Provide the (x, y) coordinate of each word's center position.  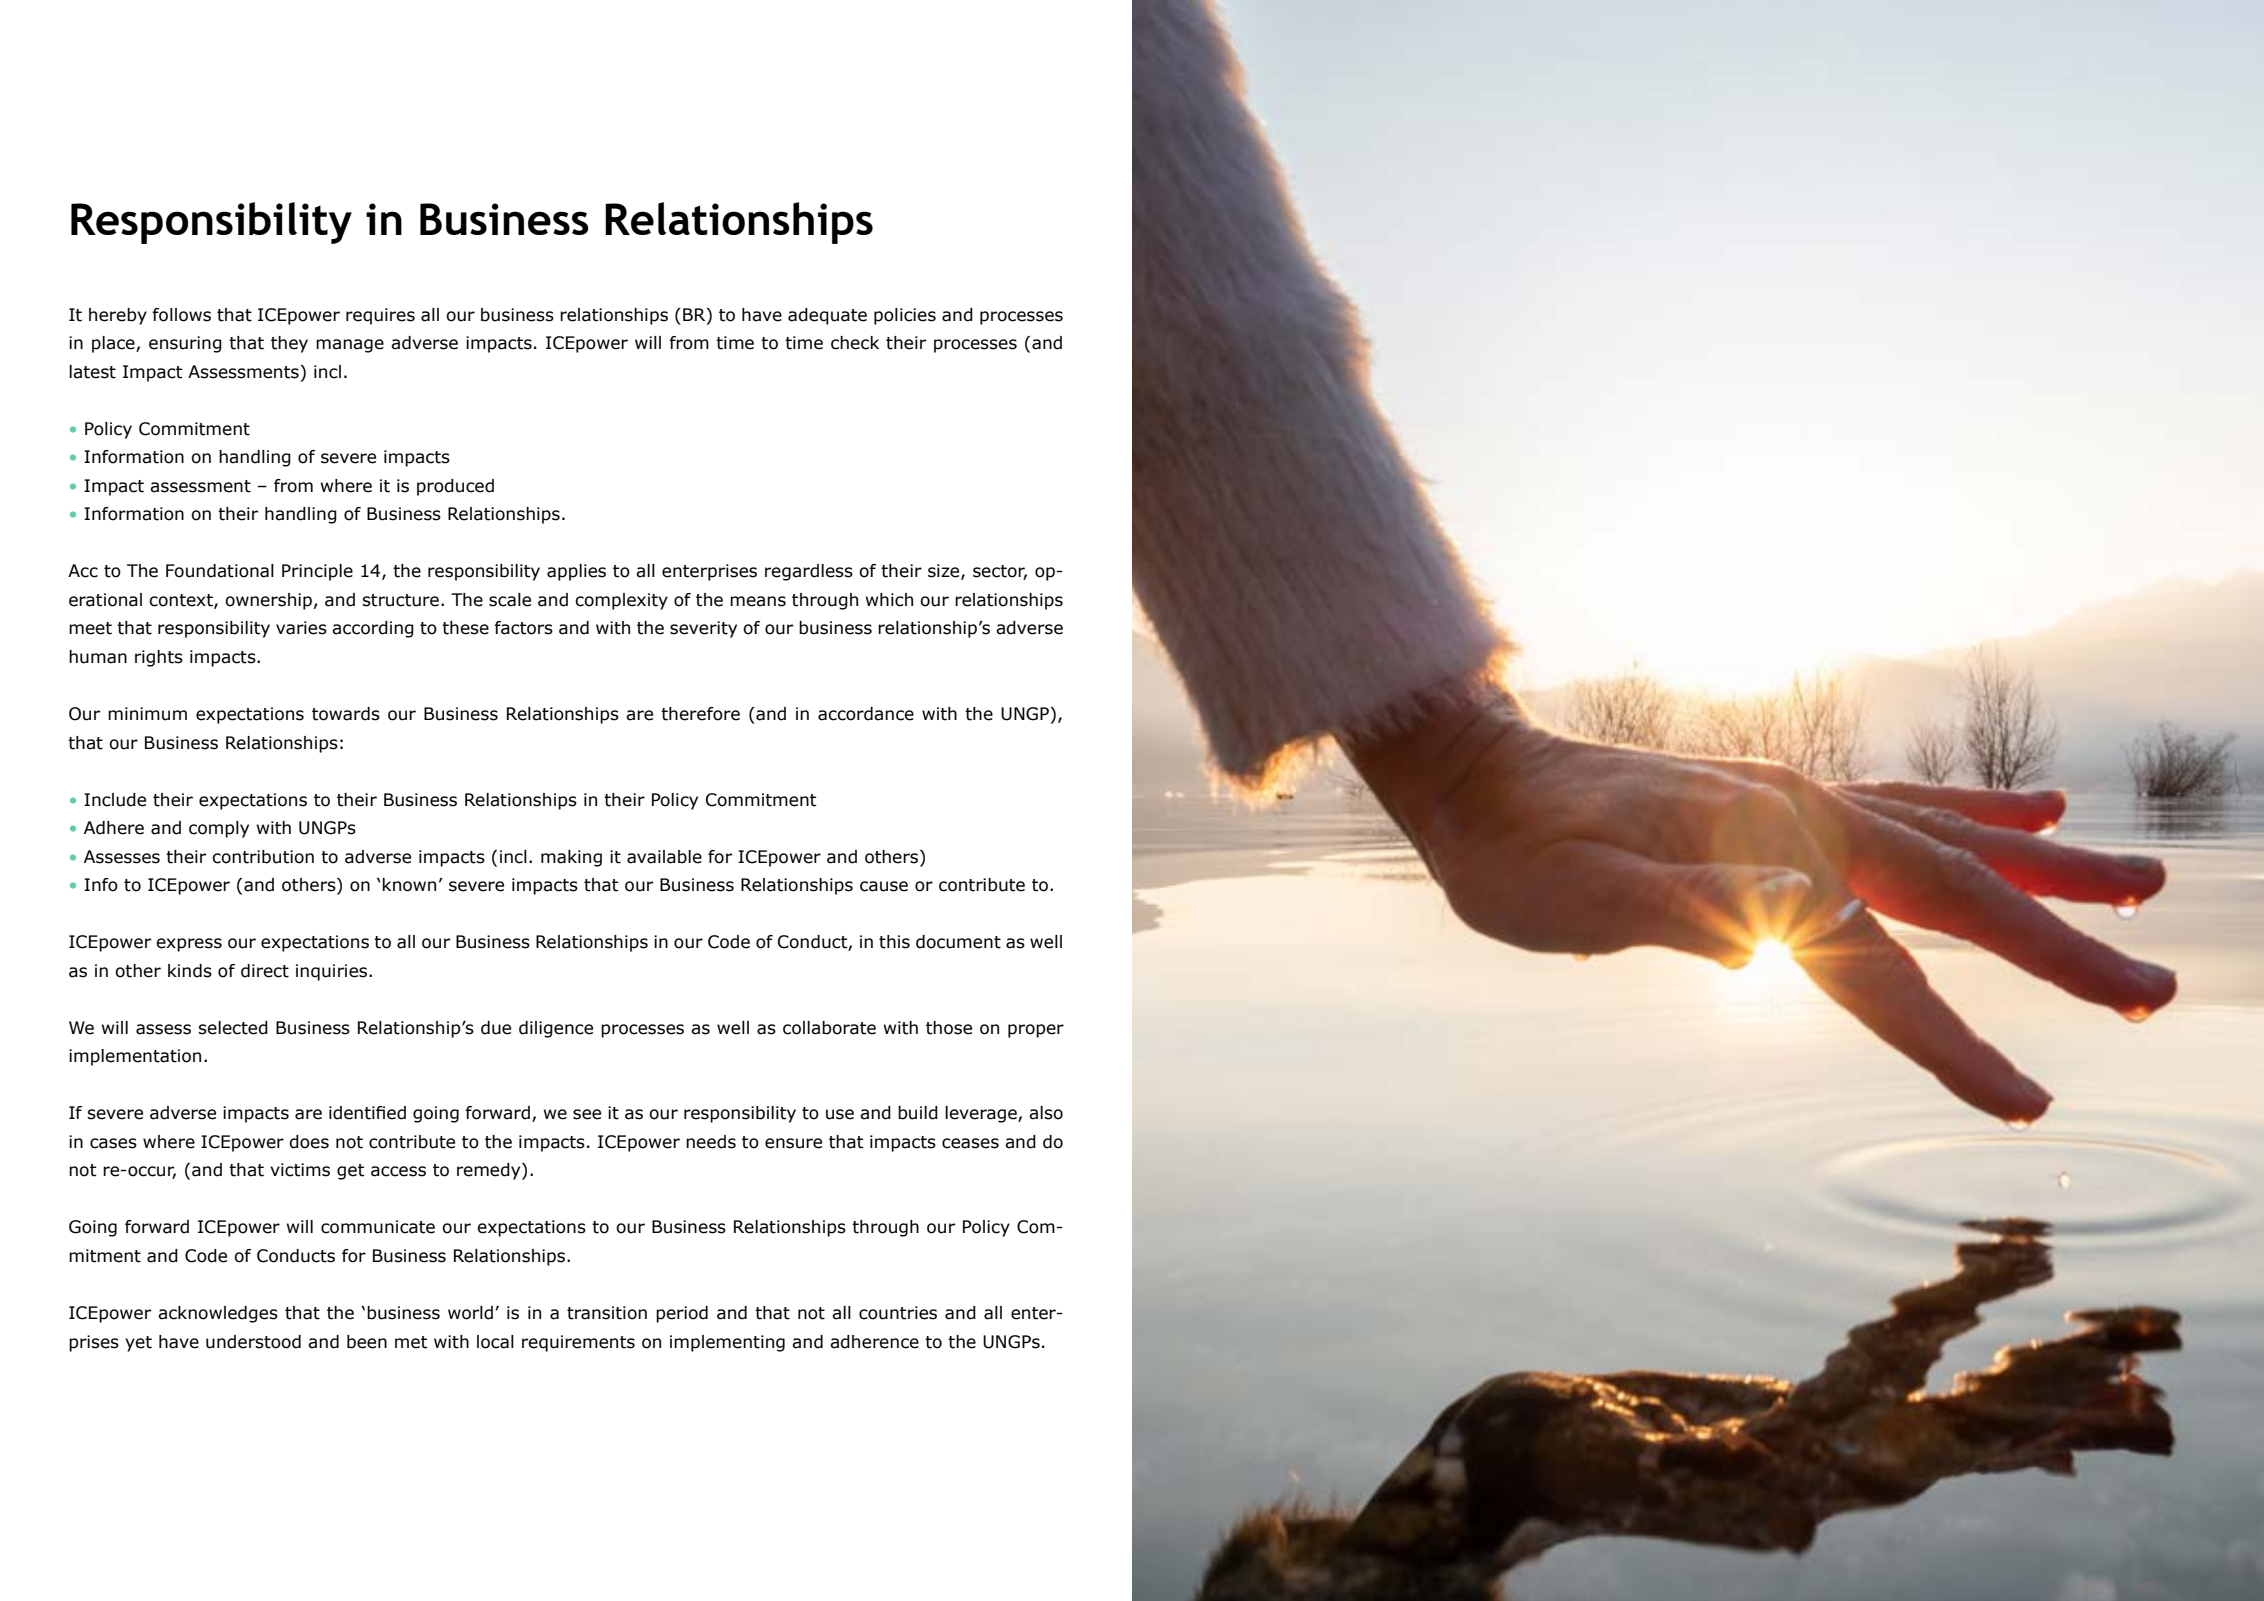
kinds (190, 971)
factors (523, 628)
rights (159, 658)
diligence (556, 1029)
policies (905, 316)
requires (380, 316)
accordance (866, 714)
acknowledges (218, 1314)
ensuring (185, 344)
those (949, 1028)
